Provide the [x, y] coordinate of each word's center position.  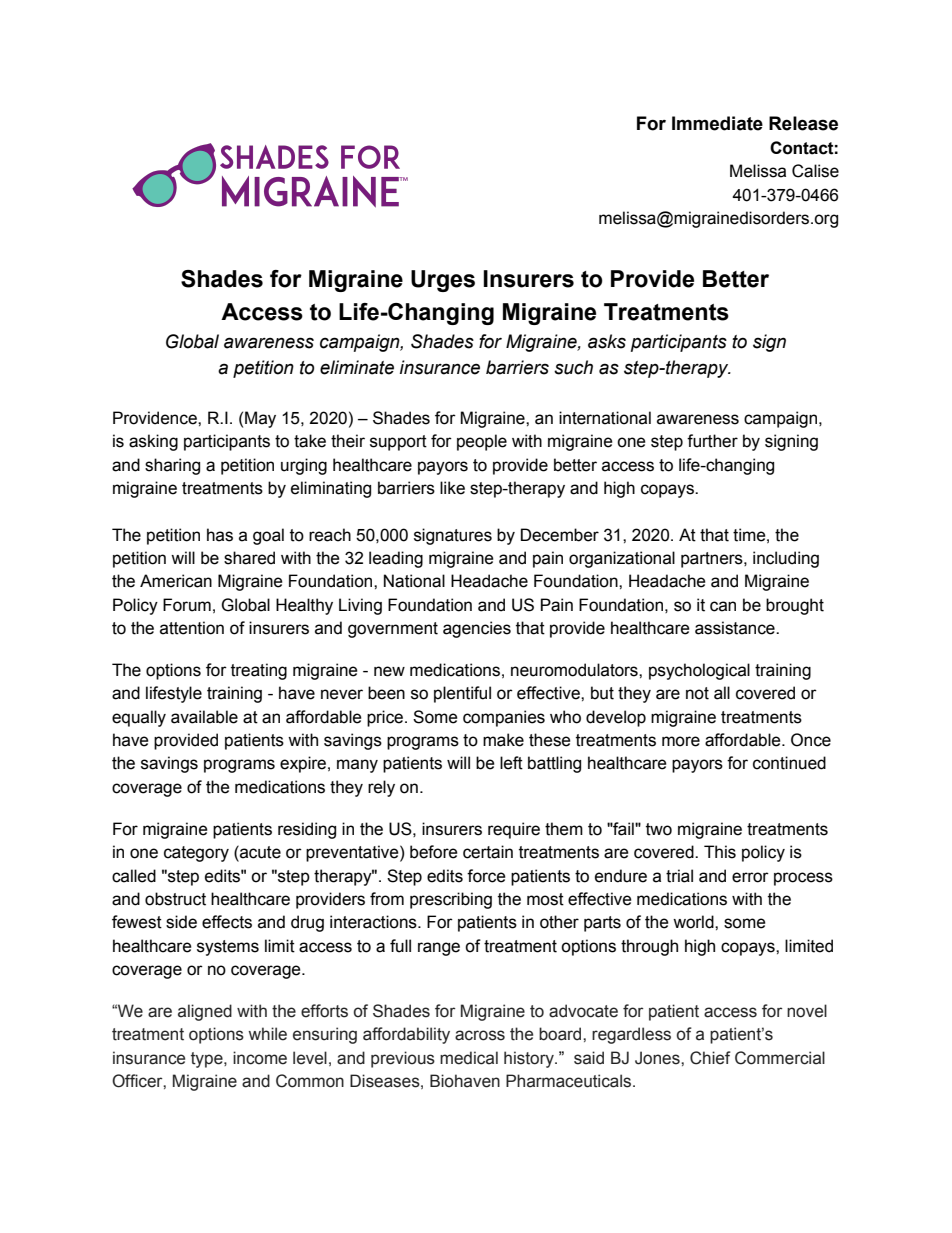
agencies [477, 629]
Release [803, 123]
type [208, 1060]
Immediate [717, 123]
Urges [443, 281]
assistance [736, 628]
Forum [187, 605]
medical [469, 1058]
